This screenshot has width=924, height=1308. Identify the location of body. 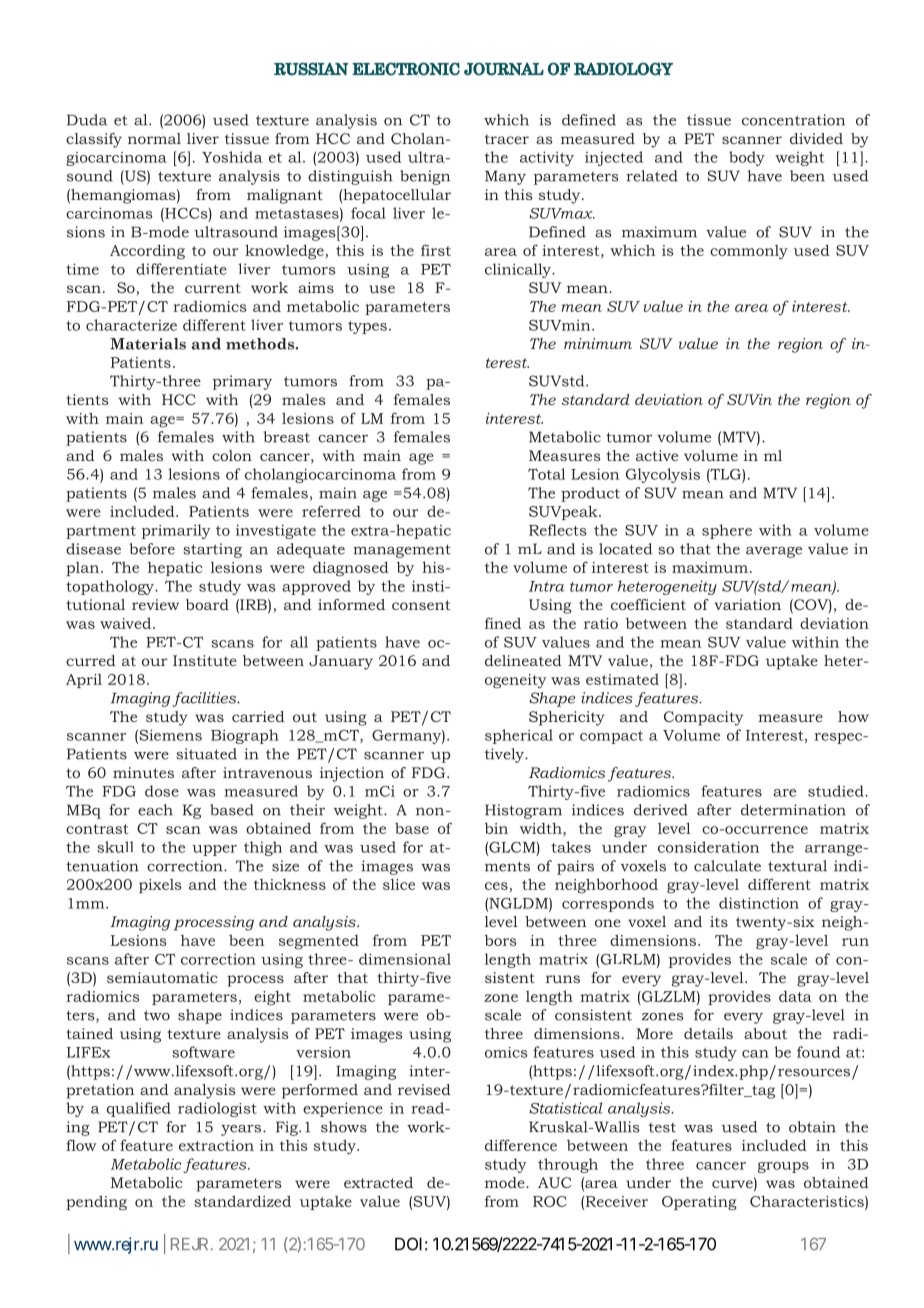
(747, 158).
